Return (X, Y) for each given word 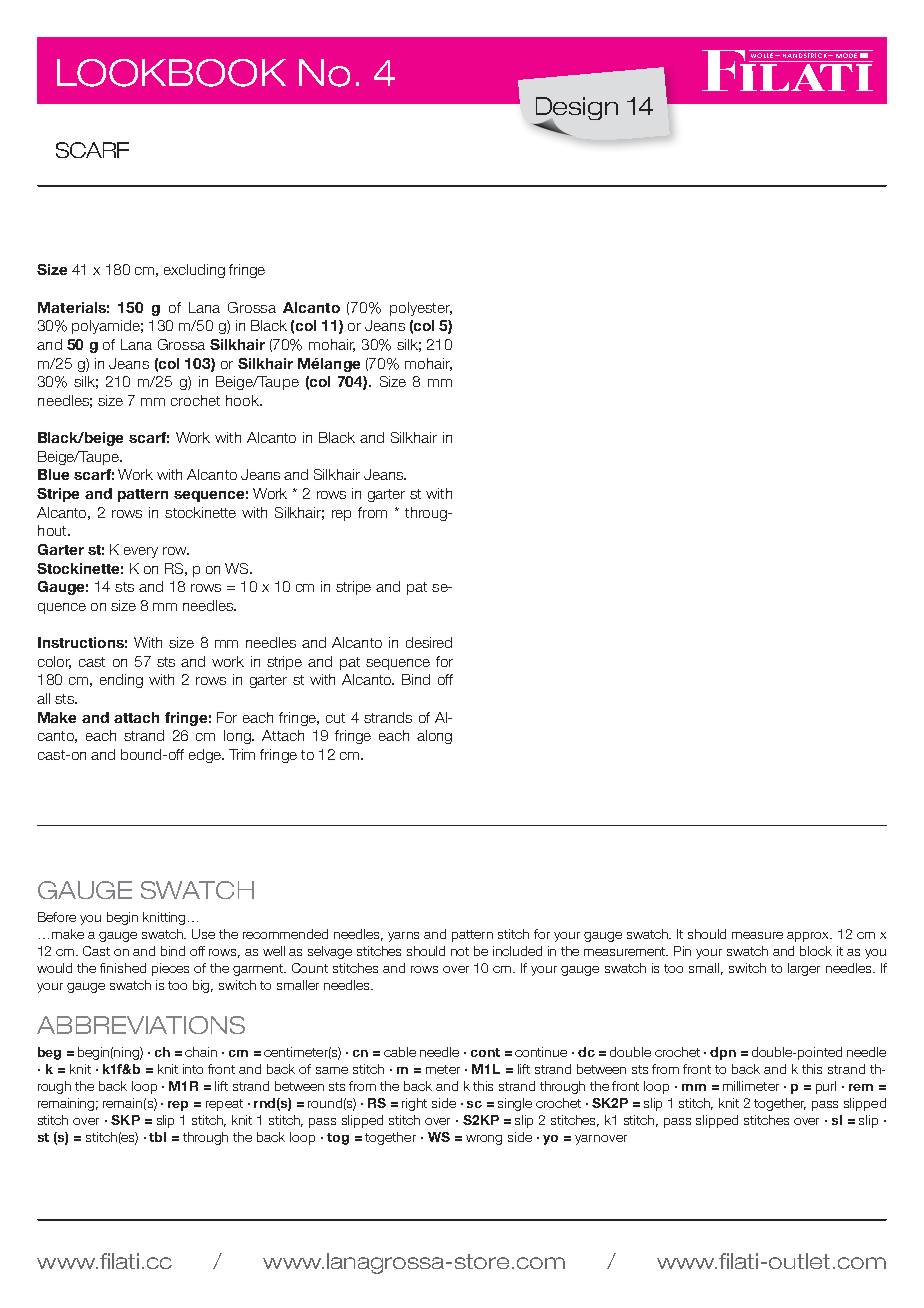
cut (335, 718)
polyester (421, 309)
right (414, 1104)
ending (121, 681)
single (515, 1104)
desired (429, 642)
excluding (194, 271)
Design (577, 109)
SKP (125, 1120)
